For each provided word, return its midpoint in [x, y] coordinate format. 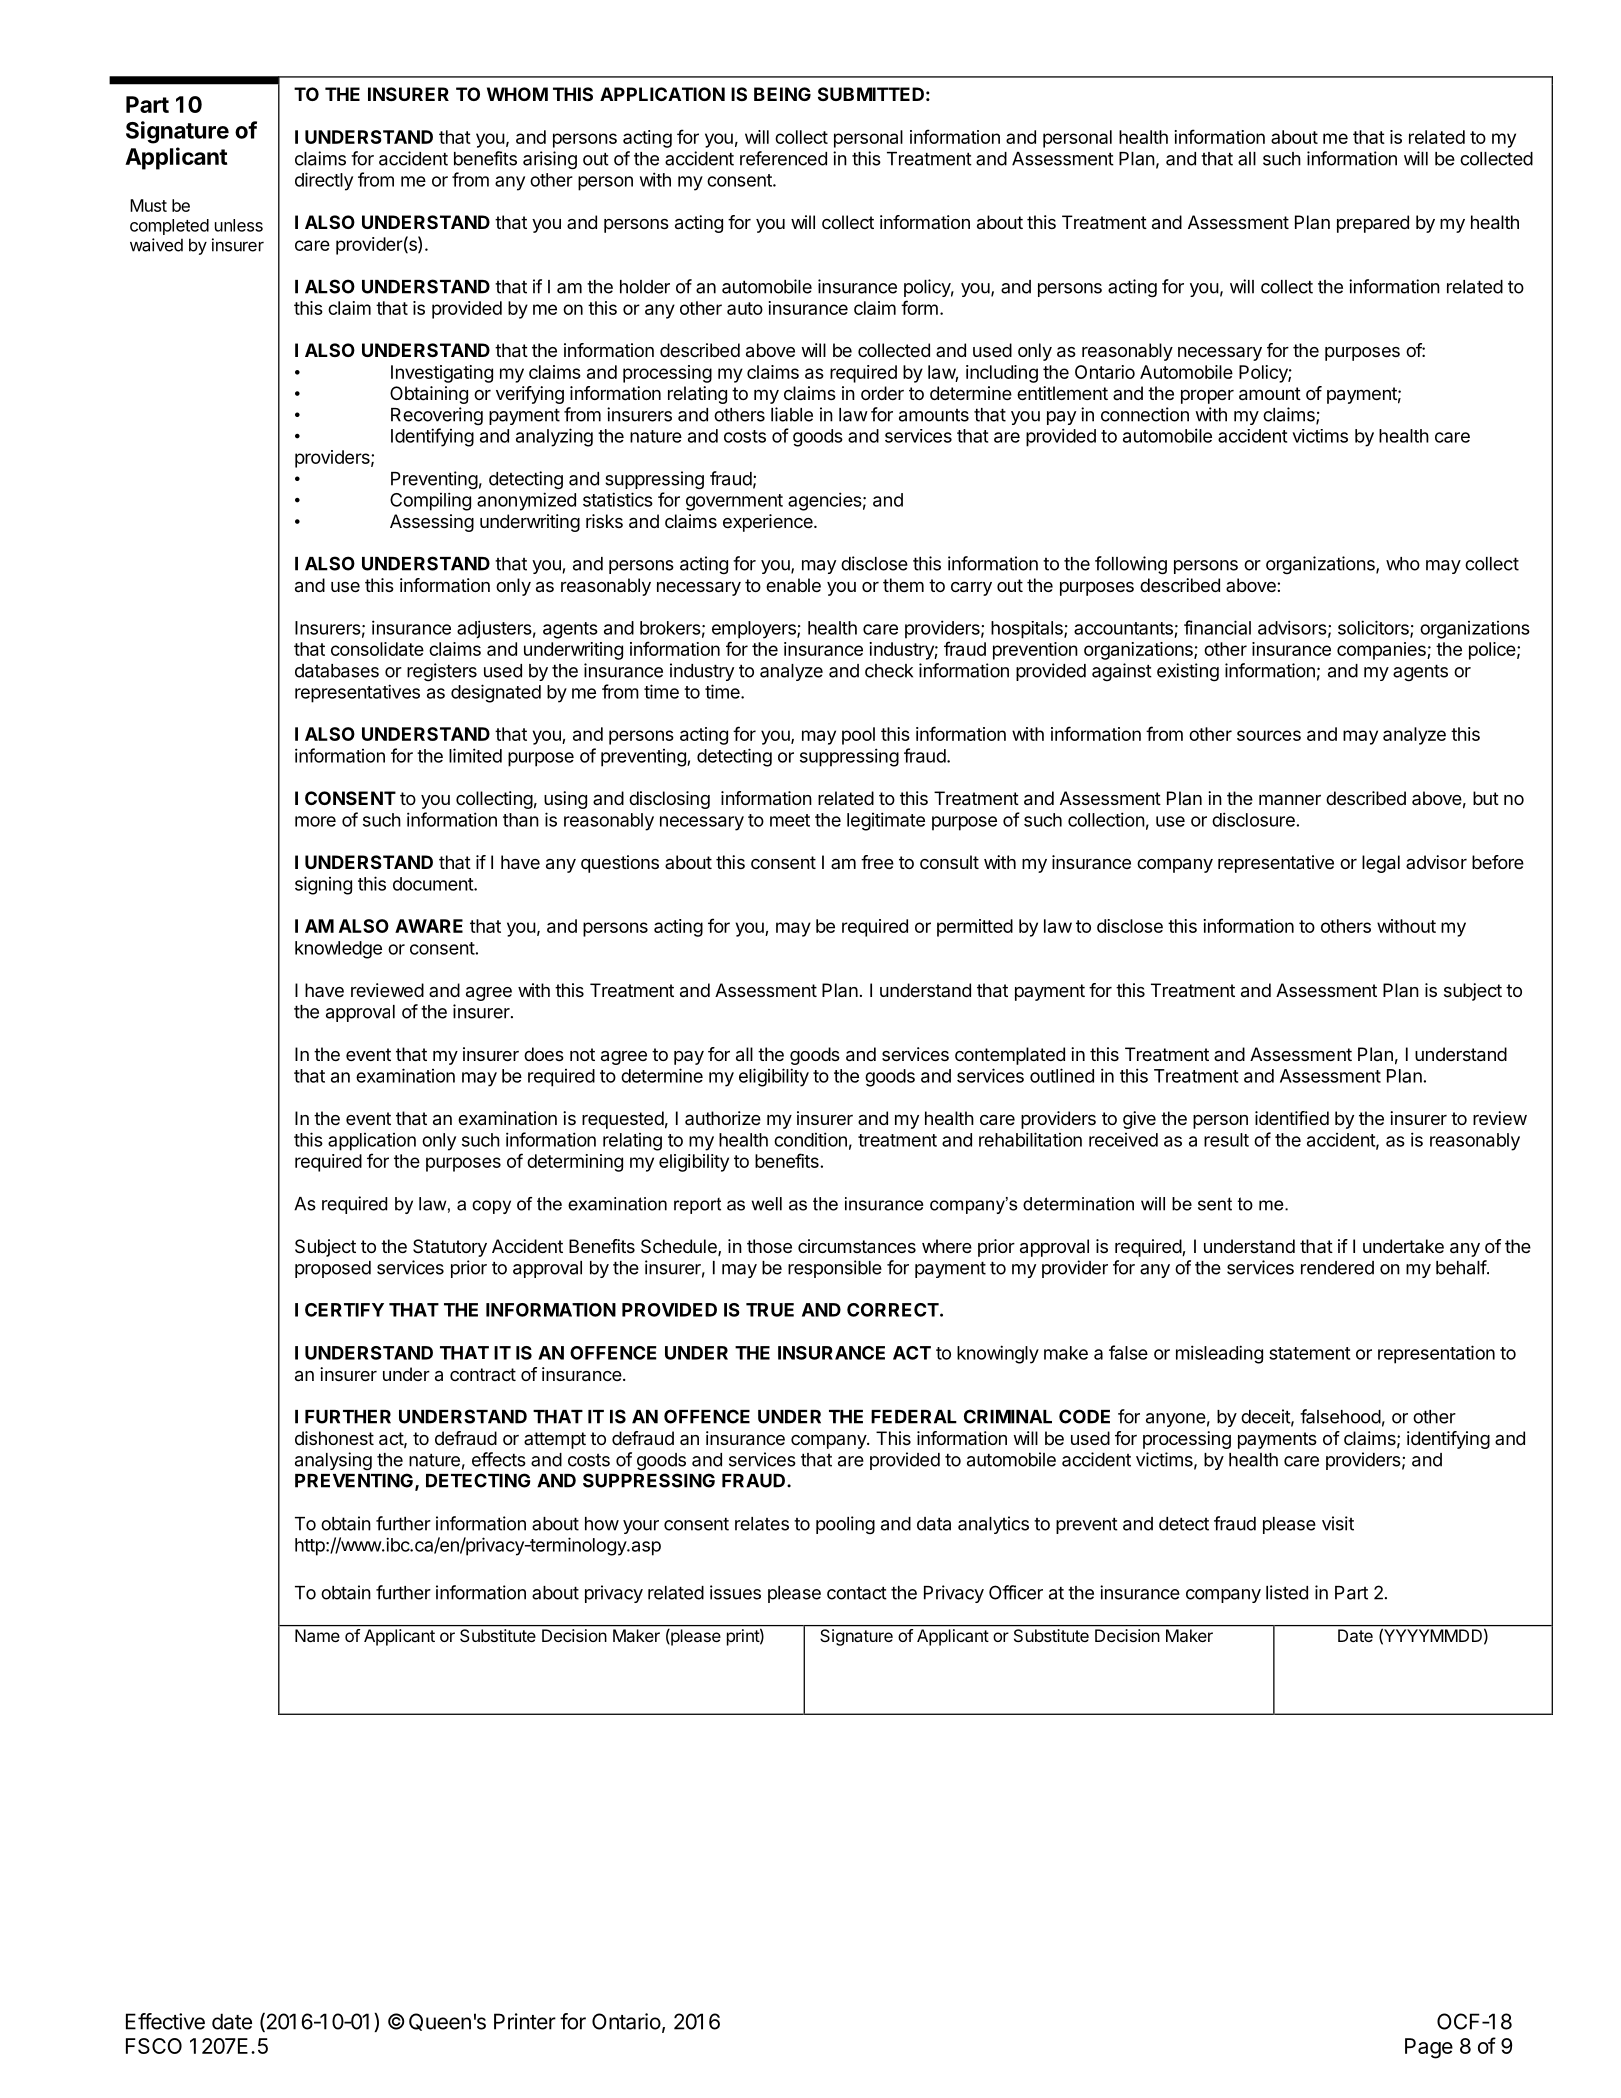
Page [1429, 2048]
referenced [783, 158]
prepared [1373, 224]
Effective [165, 2021]
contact [857, 1593]
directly [324, 181]
